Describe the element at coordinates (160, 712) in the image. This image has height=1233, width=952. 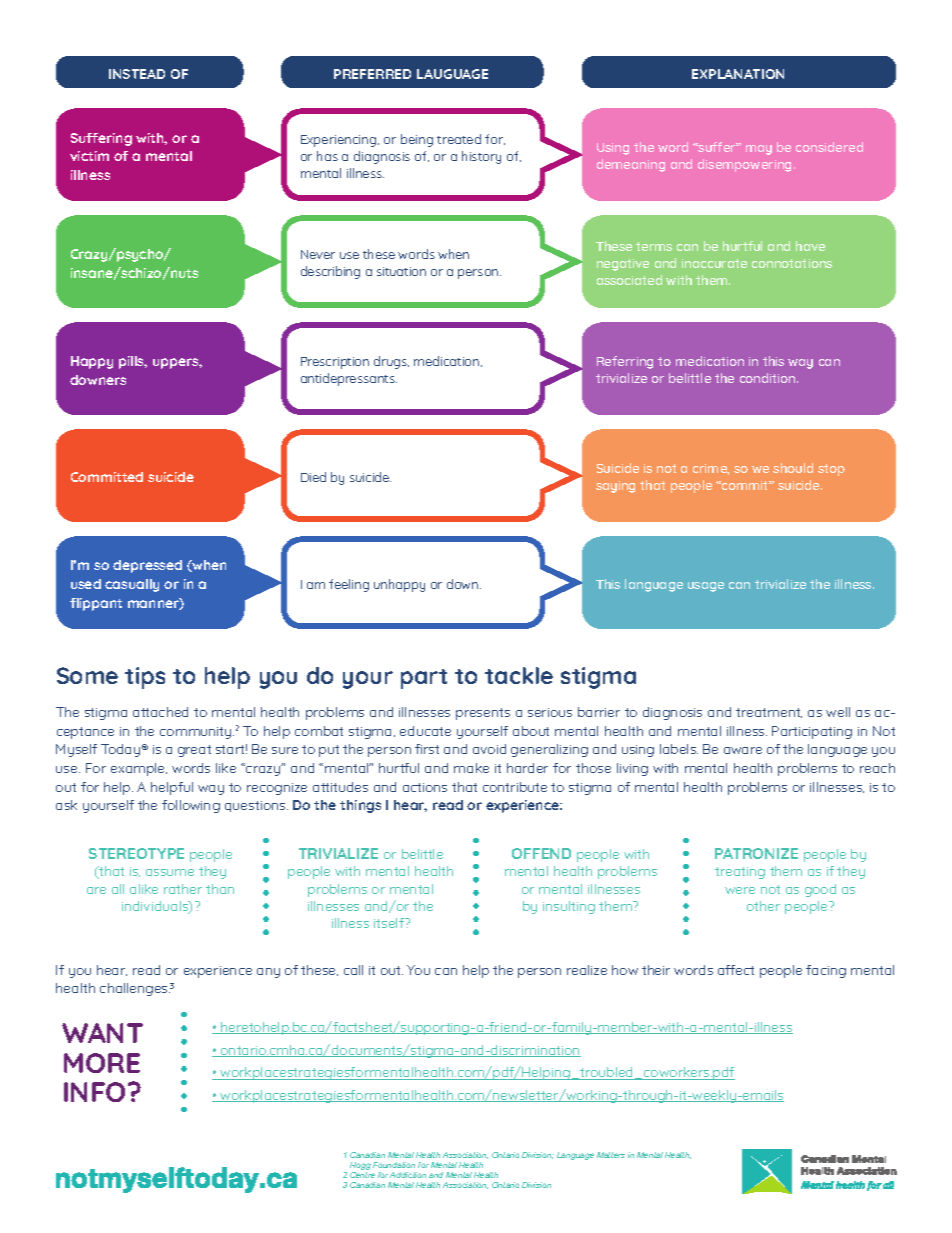
I see `attached` at that location.
